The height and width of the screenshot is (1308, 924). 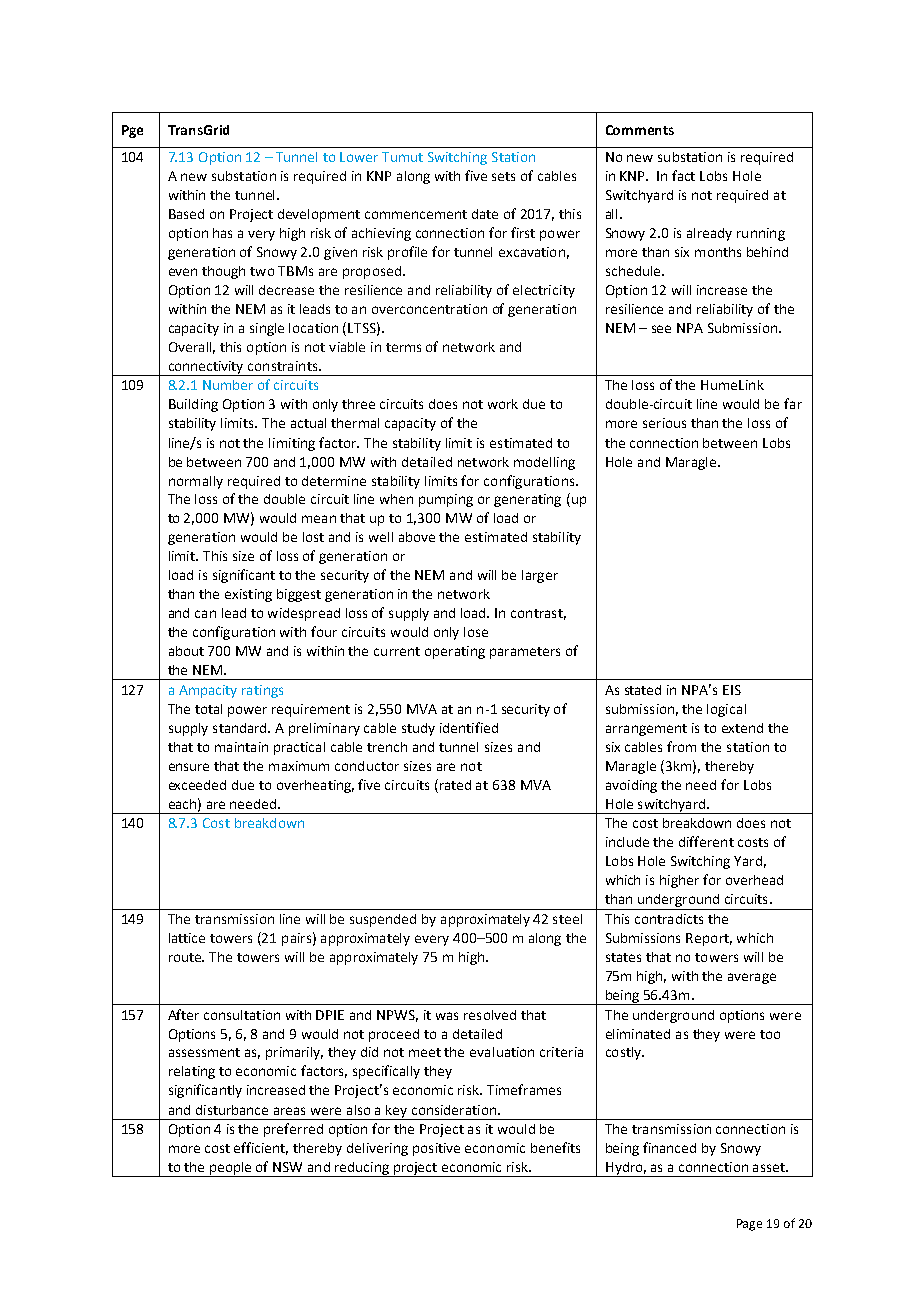 I want to click on rated, so click(x=455, y=785).
